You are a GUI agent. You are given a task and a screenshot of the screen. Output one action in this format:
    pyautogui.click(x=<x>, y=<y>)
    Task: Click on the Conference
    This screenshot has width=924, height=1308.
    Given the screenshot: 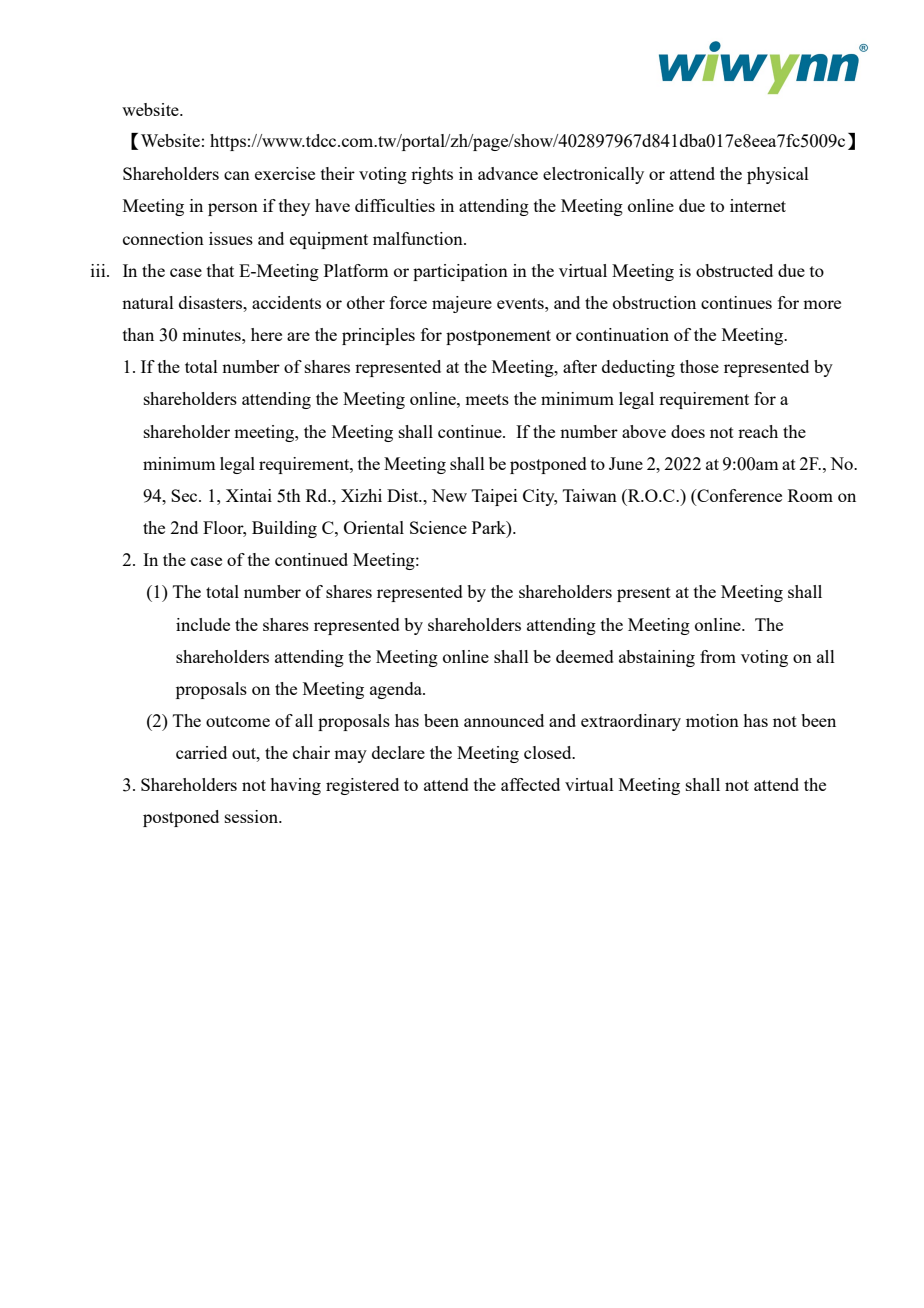 What is the action you would take?
    pyautogui.click(x=738, y=497)
